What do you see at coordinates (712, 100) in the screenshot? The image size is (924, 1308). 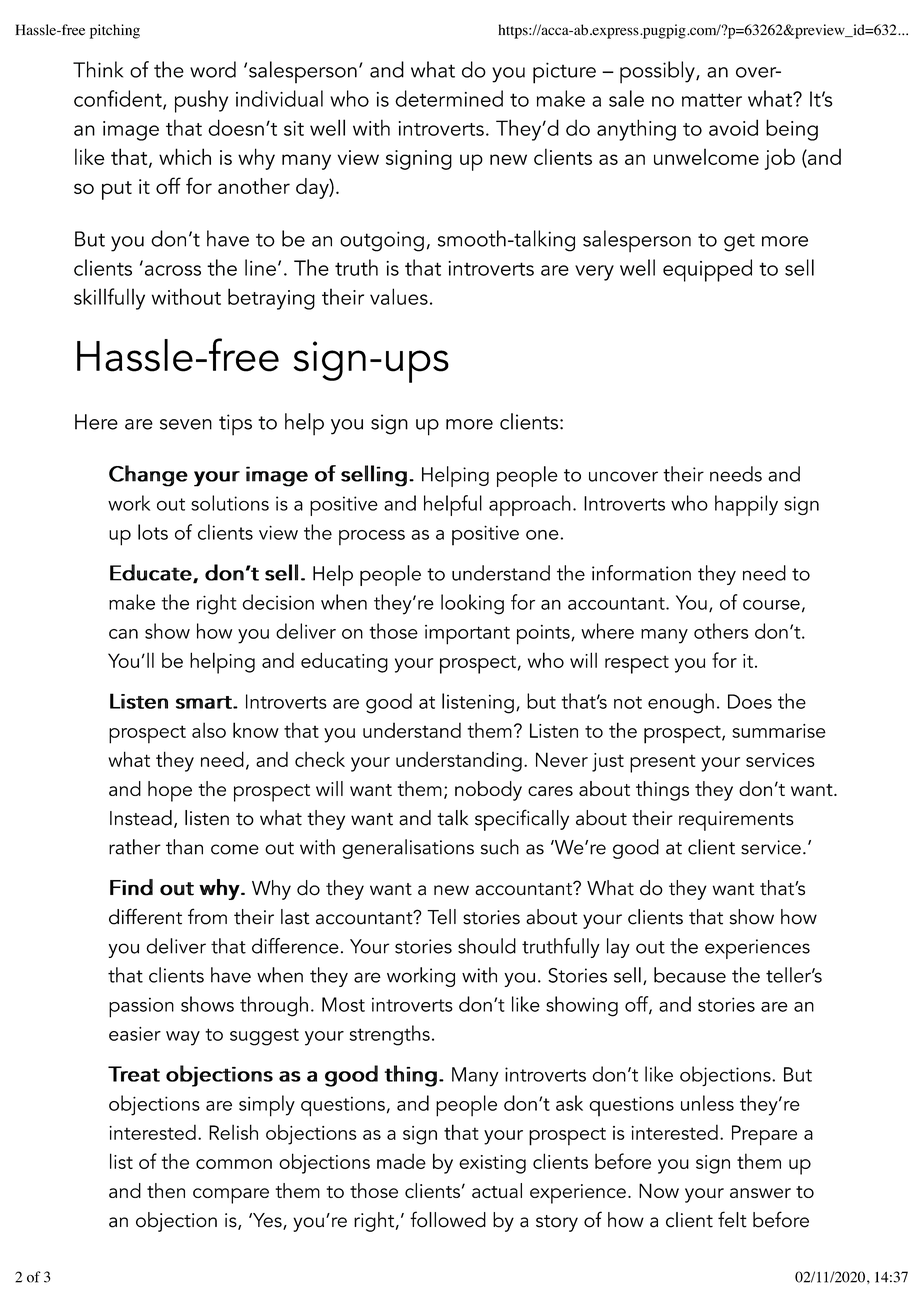 I see `matter` at bounding box center [712, 100].
